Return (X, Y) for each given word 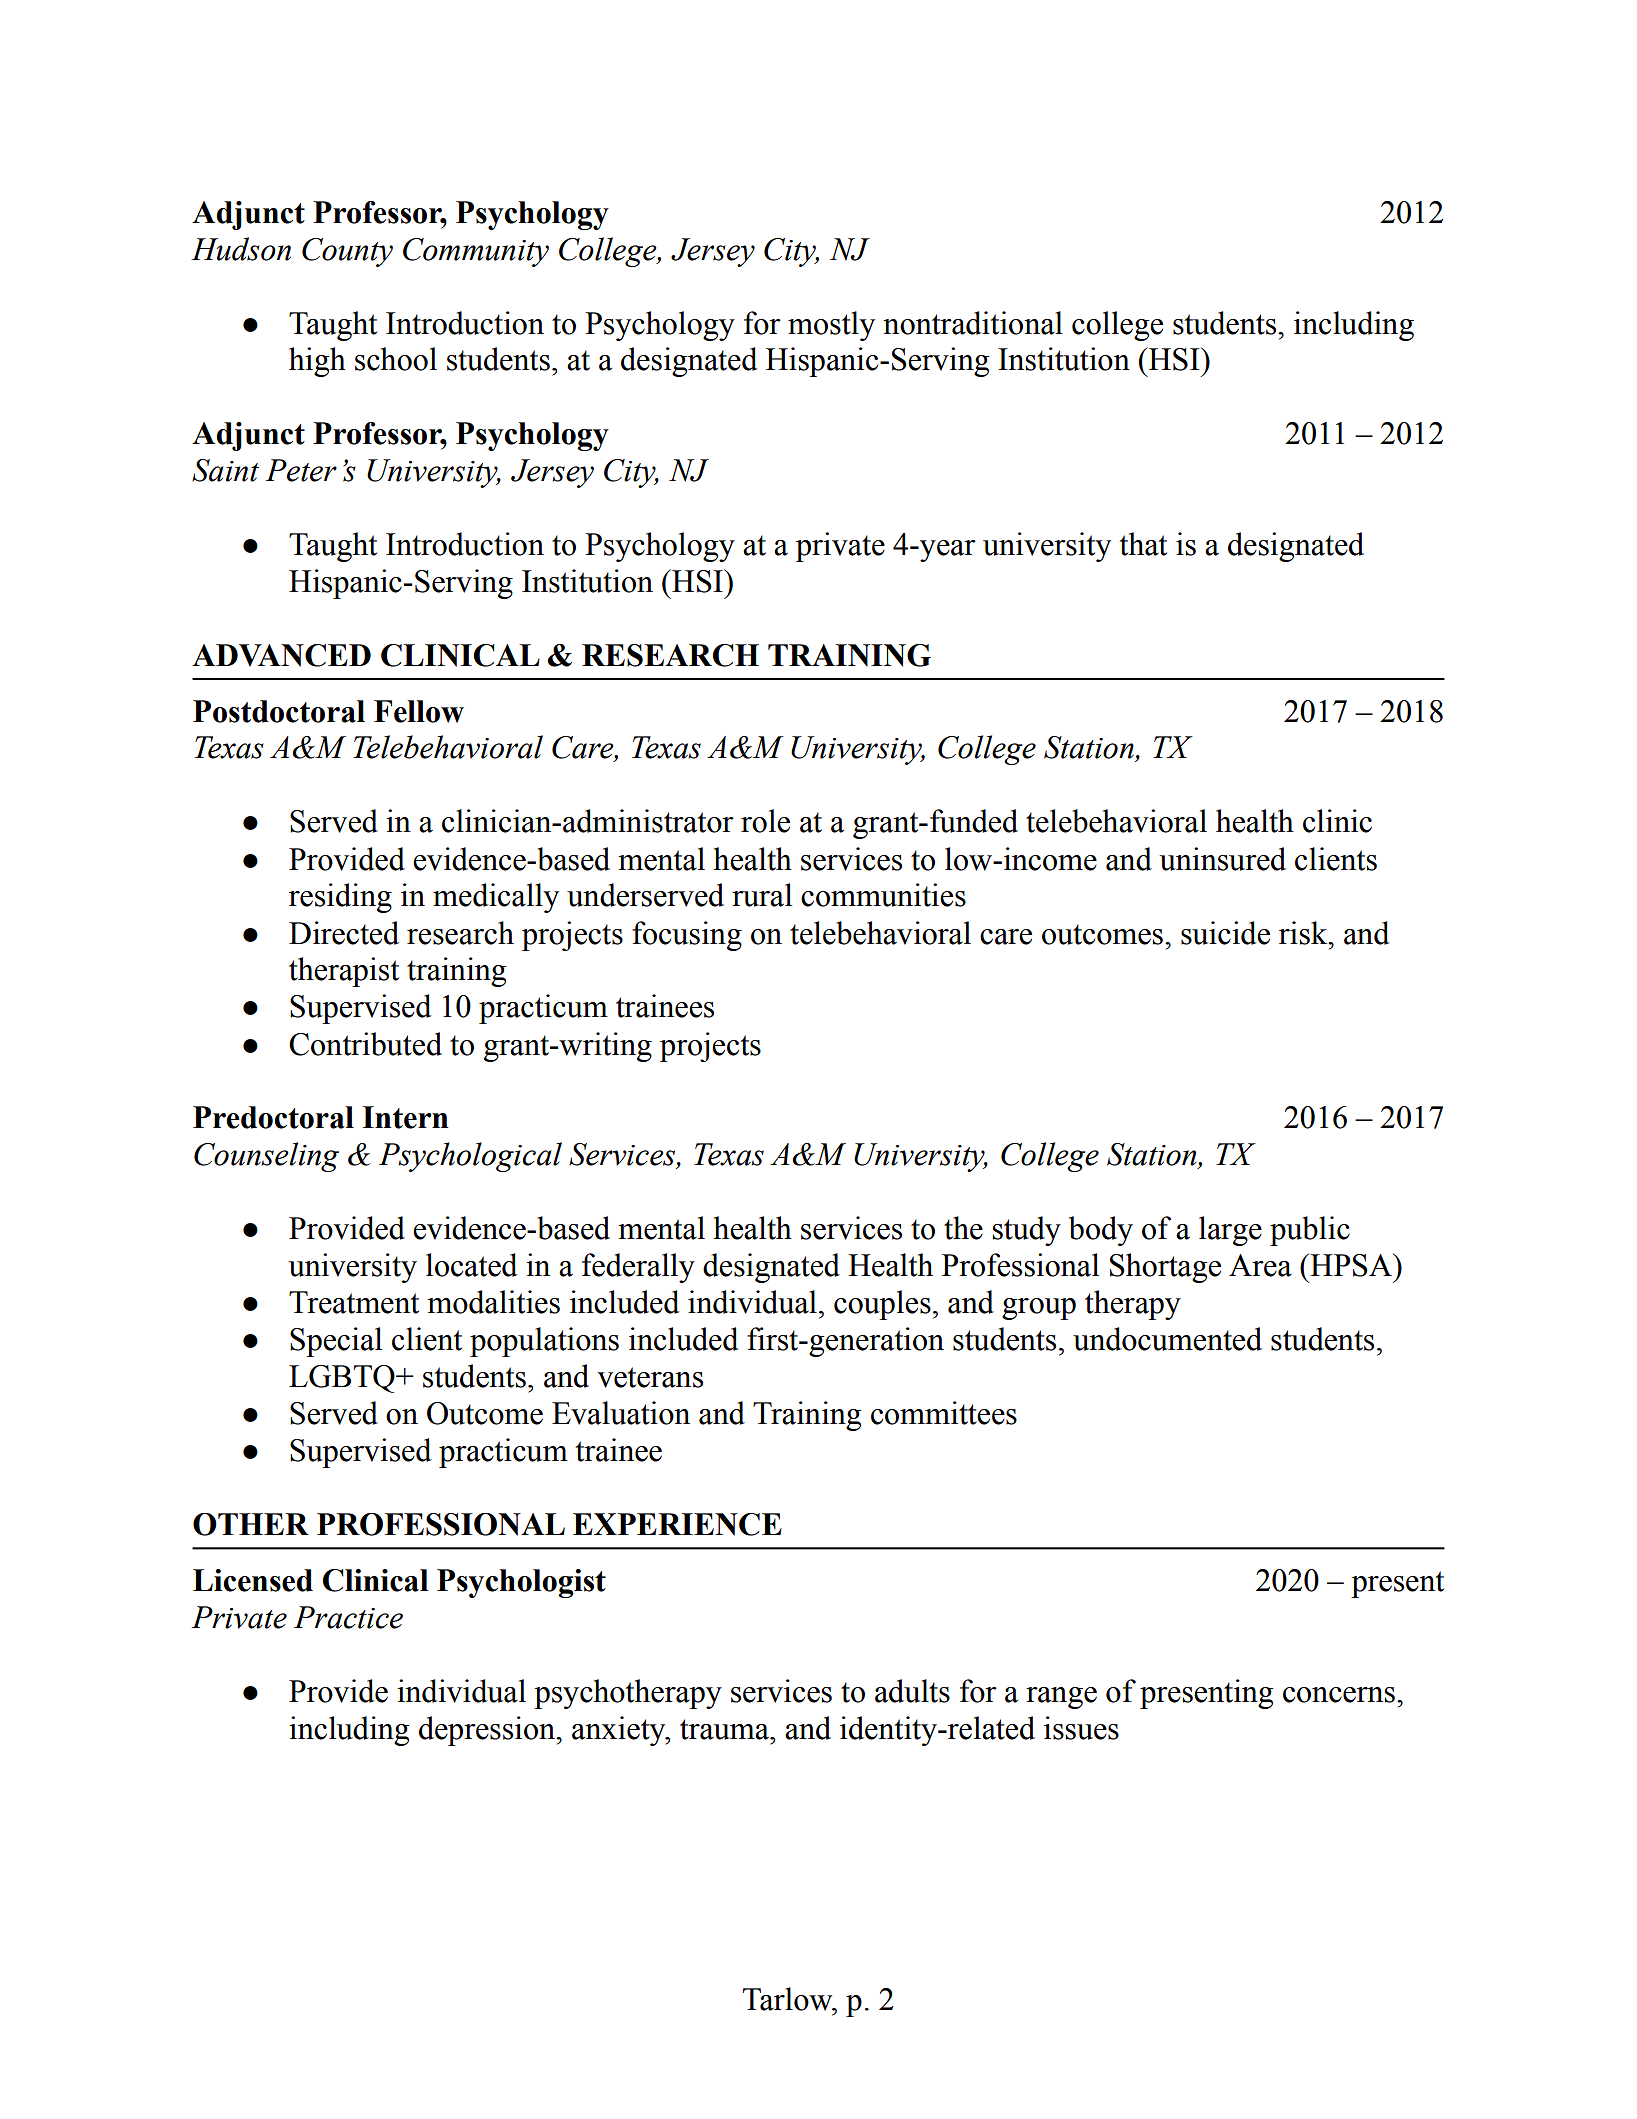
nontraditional (973, 323)
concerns (1339, 1695)
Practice (348, 1617)
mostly (831, 326)
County (347, 252)
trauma (725, 1729)
